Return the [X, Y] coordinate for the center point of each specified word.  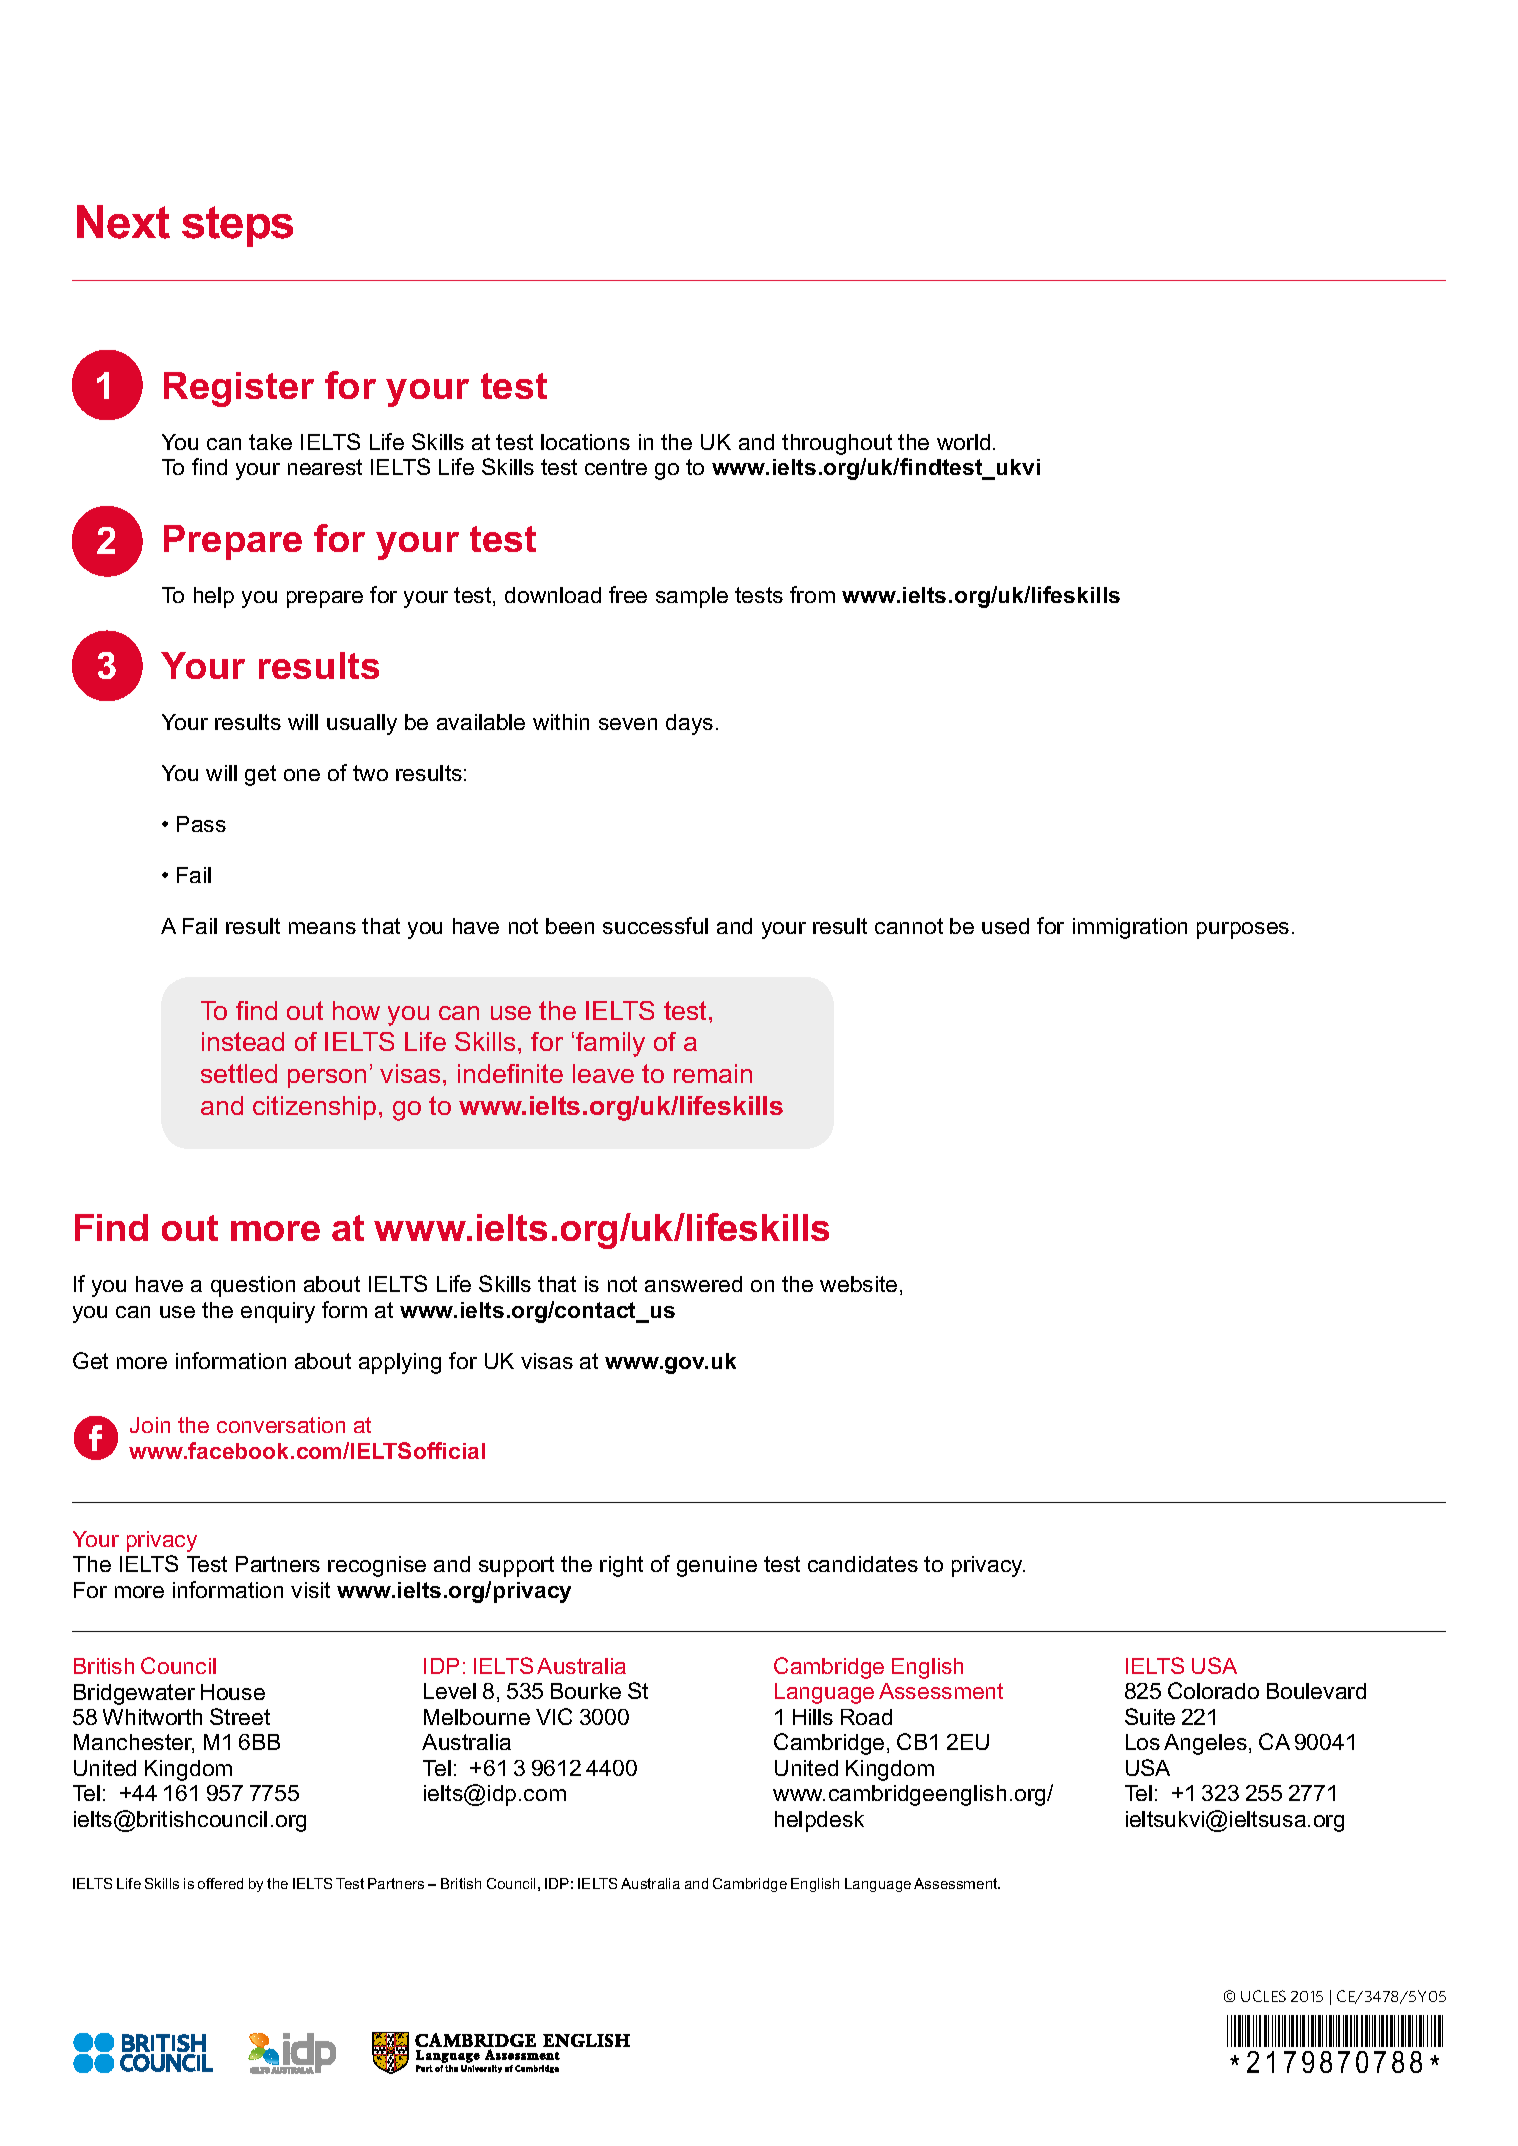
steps [237, 226]
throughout [837, 444]
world [963, 442]
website [858, 1284]
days [689, 724]
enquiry [278, 1312]
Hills [813, 1717]
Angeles [1205, 1744]
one [302, 775]
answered [693, 1284]
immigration [1130, 928]
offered [220, 1883]
